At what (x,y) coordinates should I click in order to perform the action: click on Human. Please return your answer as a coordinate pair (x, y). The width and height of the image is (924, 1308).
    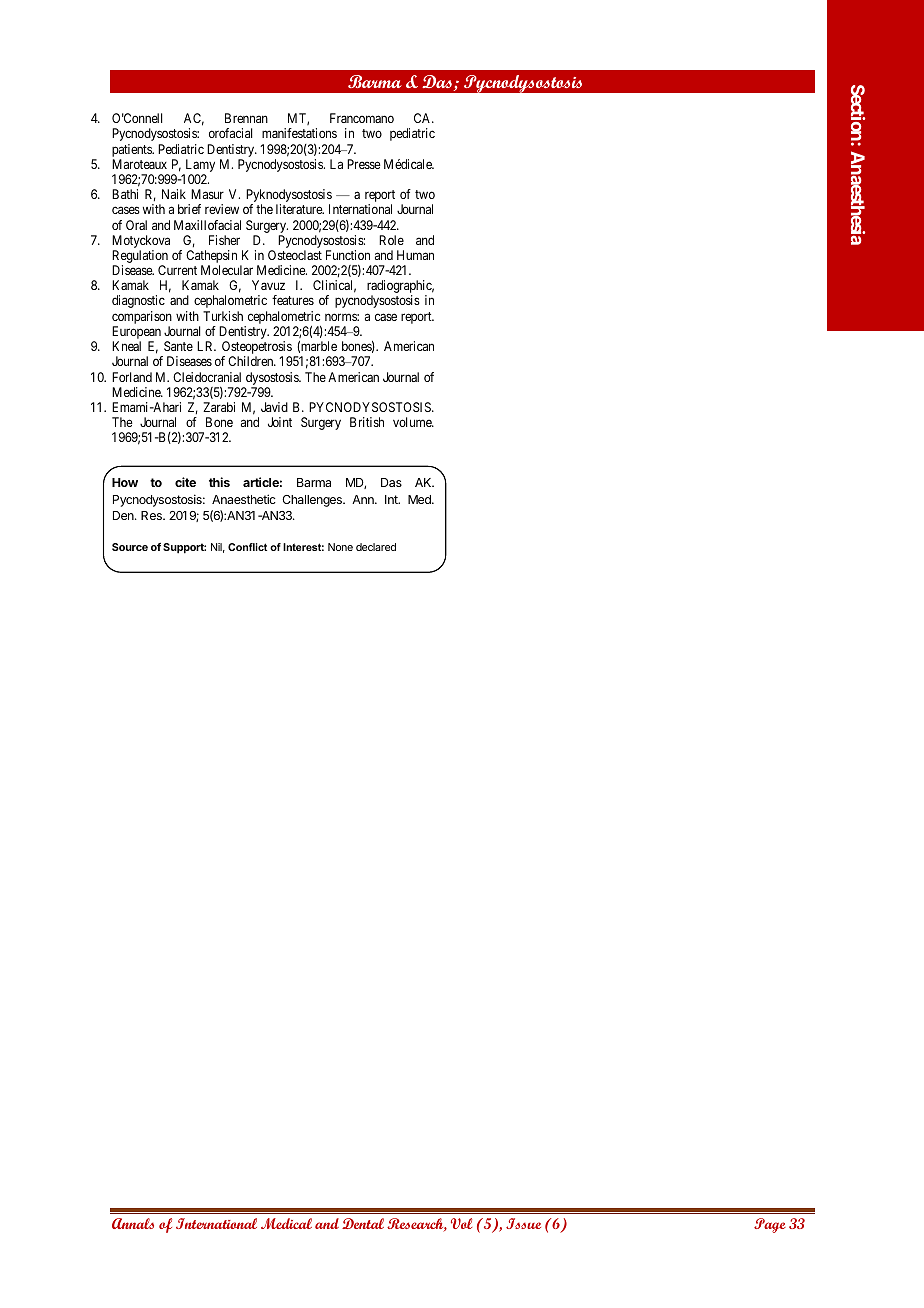
    Looking at the image, I should click on (415, 255).
